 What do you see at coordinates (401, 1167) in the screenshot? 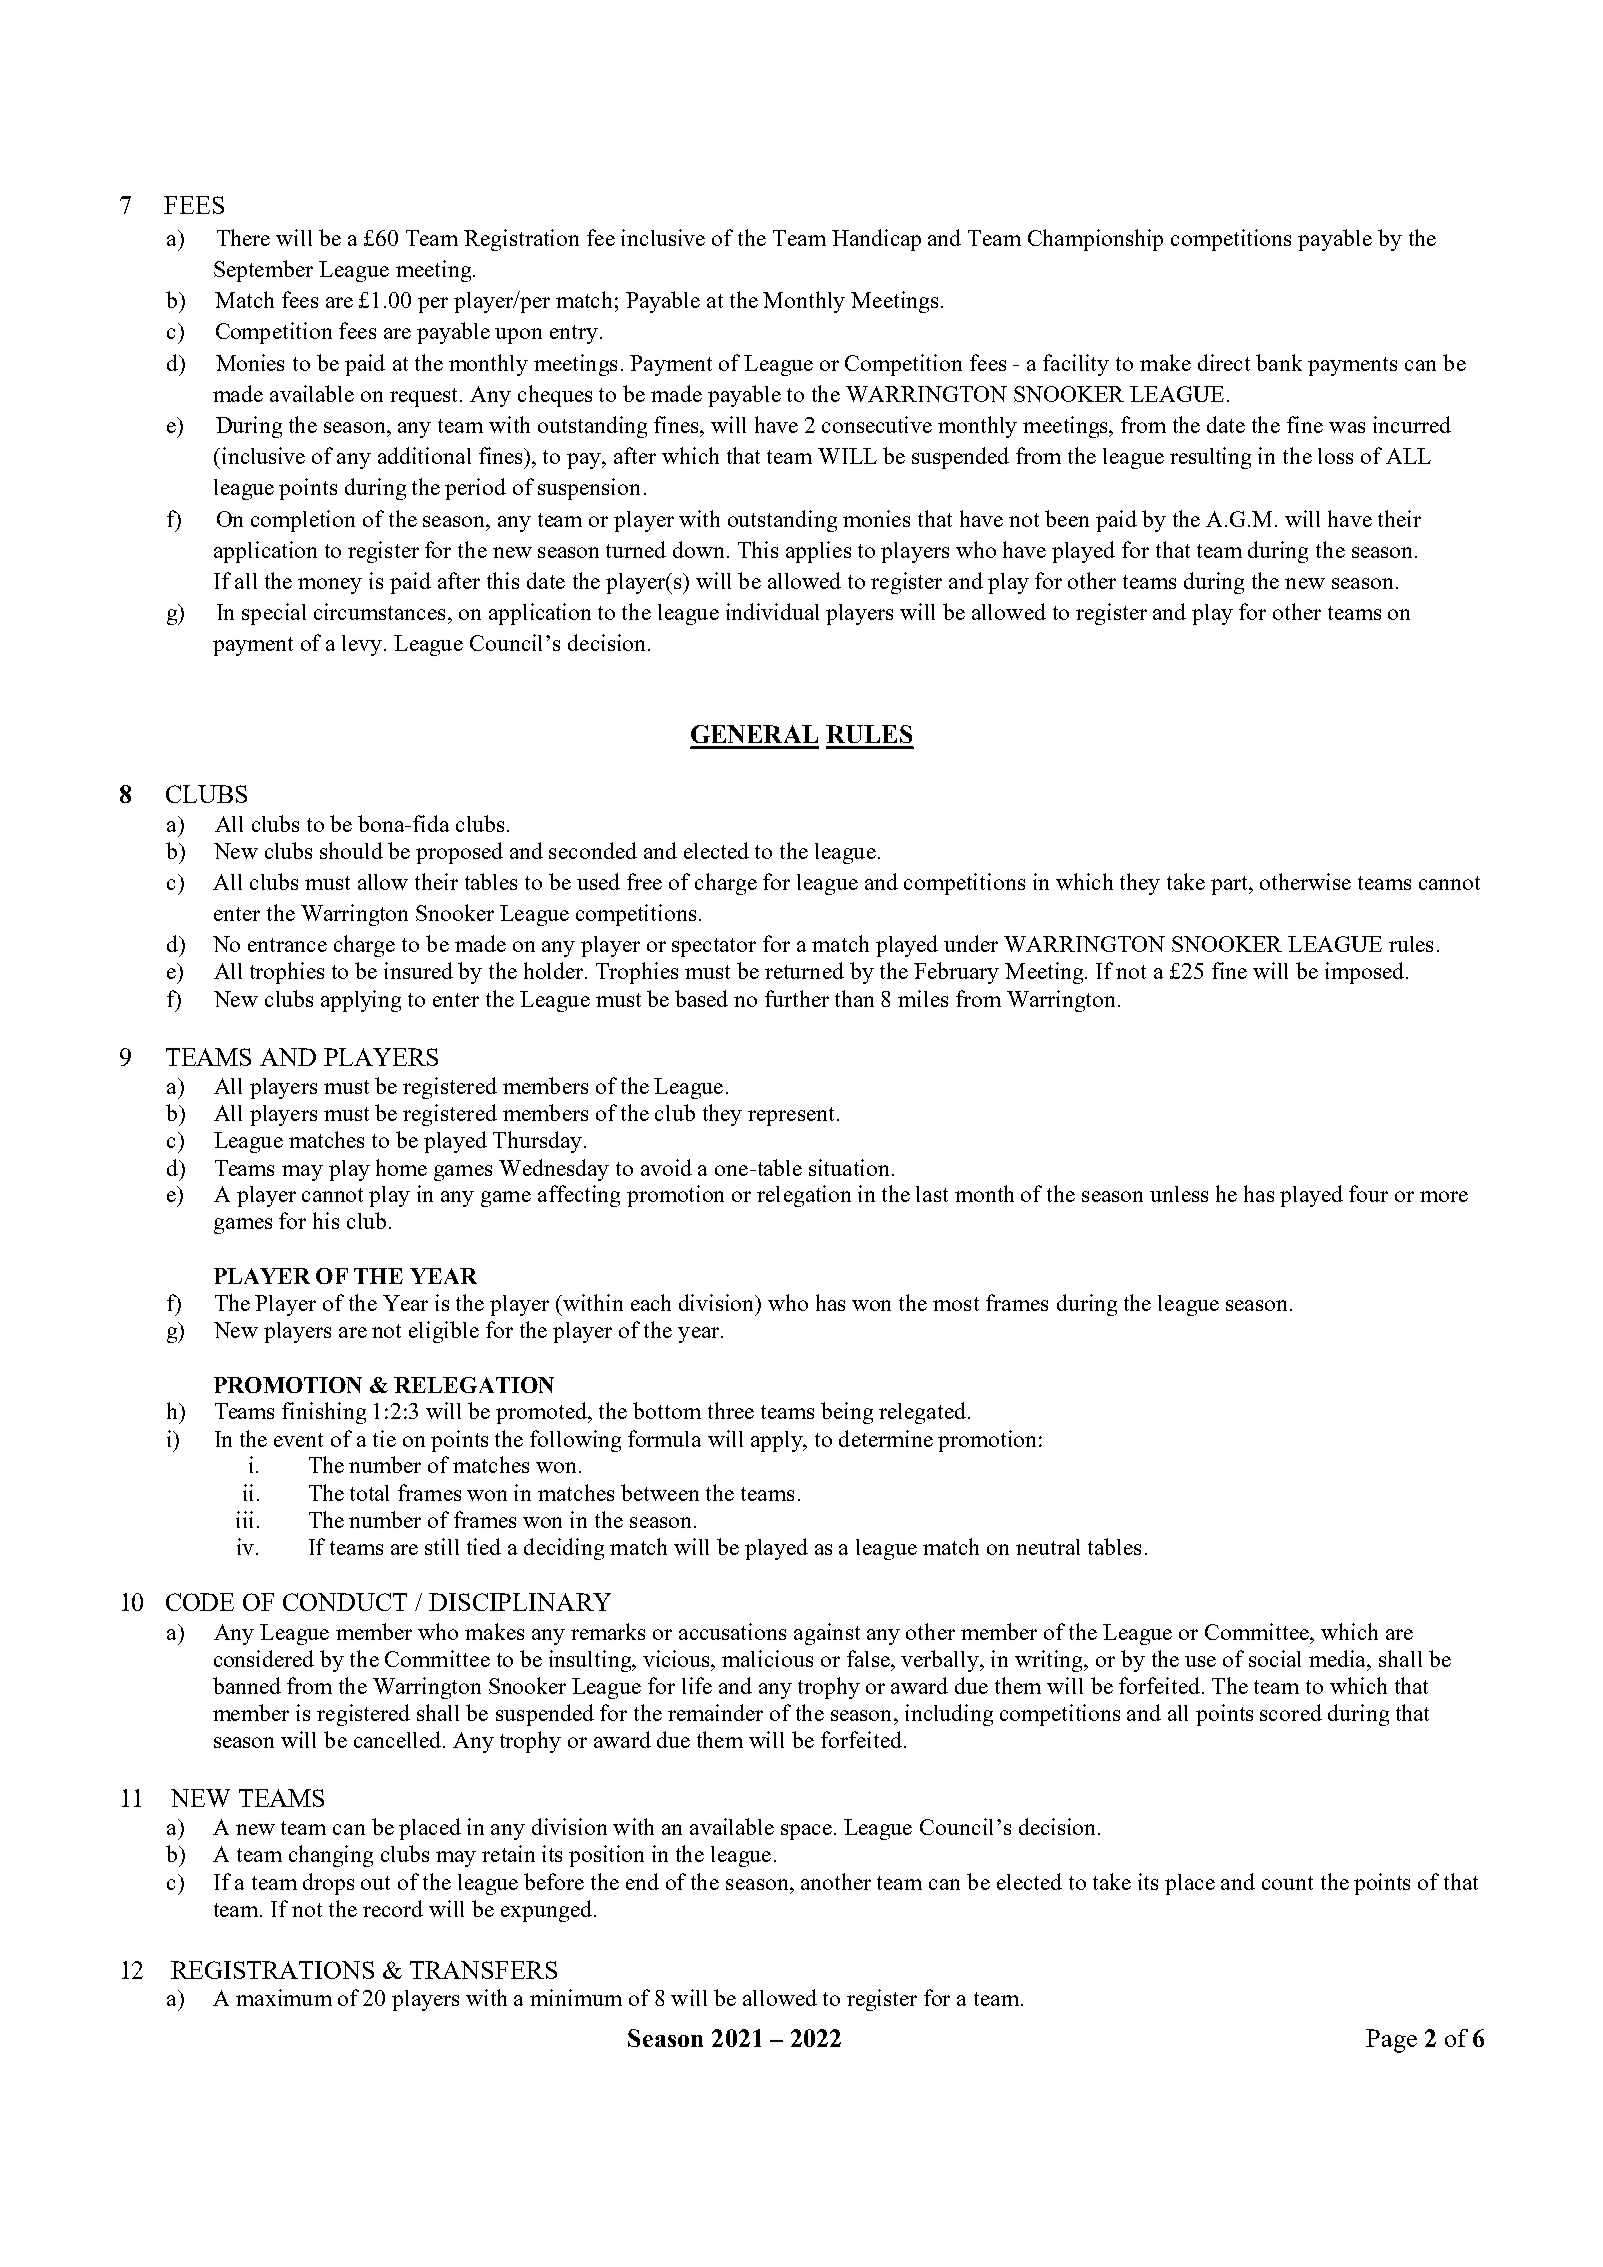
I see `home` at bounding box center [401, 1167].
